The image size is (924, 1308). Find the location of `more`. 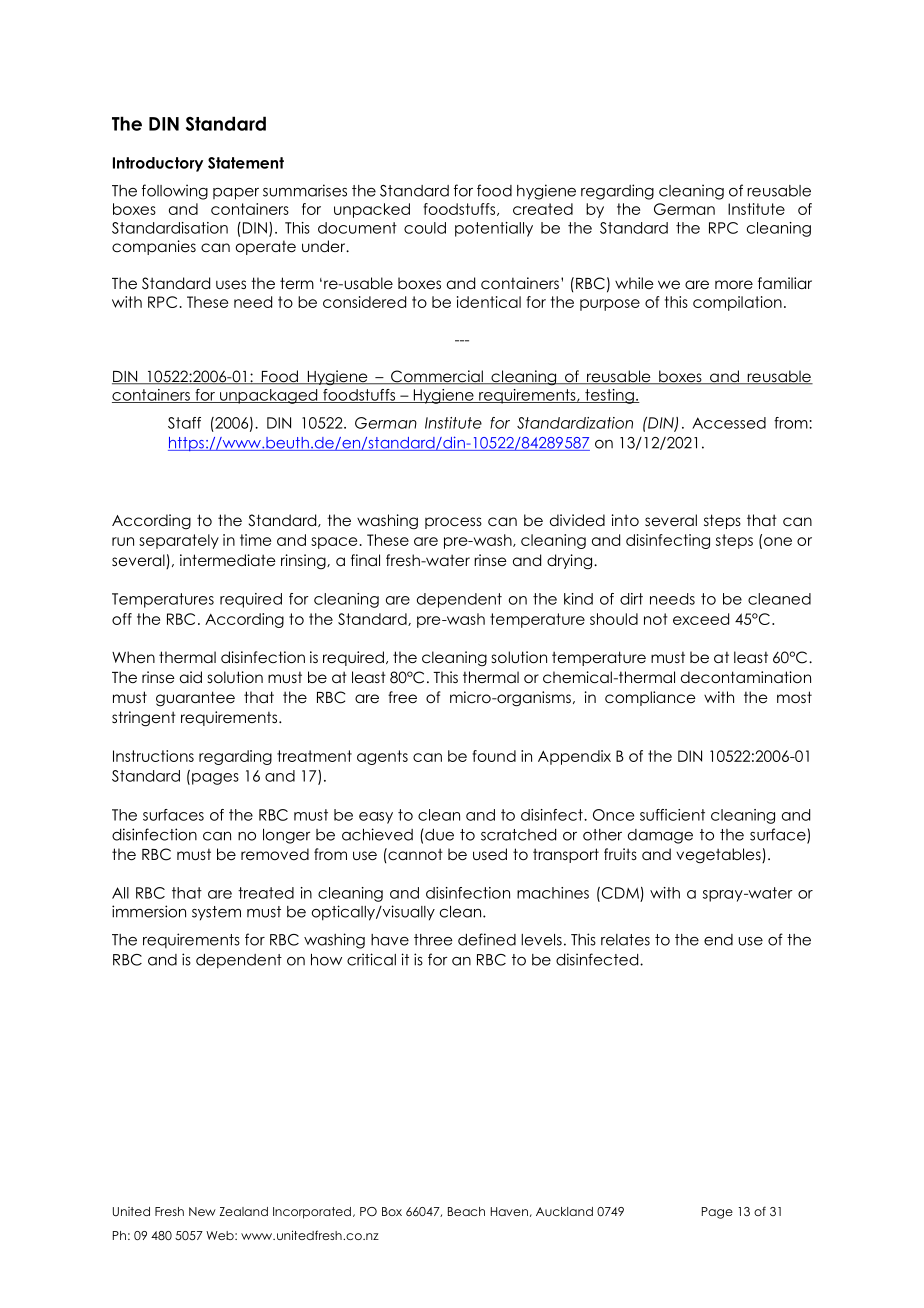

more is located at coordinates (734, 285).
